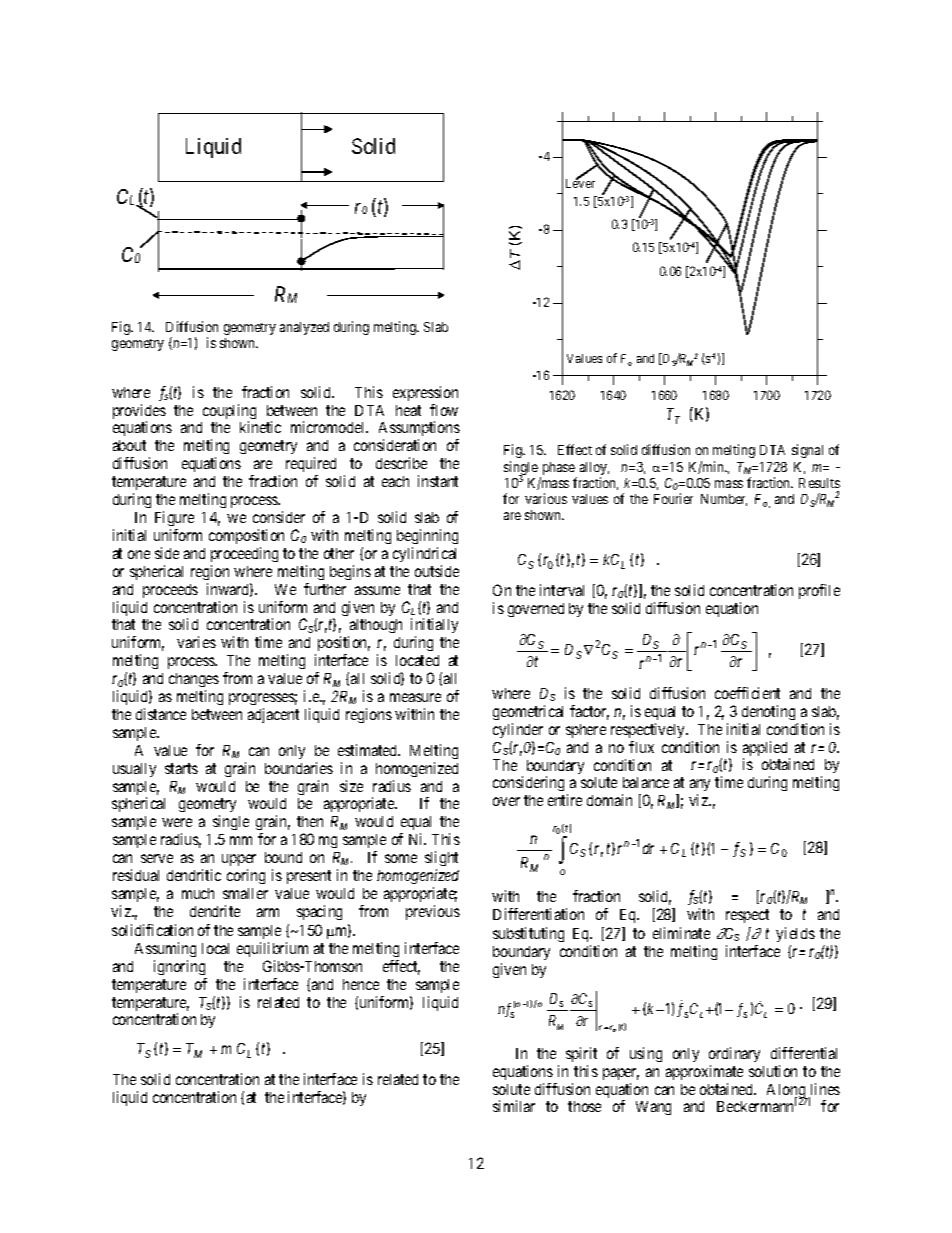 Image resolution: width=952 pixels, height=1233 pixels. Describe the element at coordinates (244, 554) in the image. I see `proceeding` at that location.
